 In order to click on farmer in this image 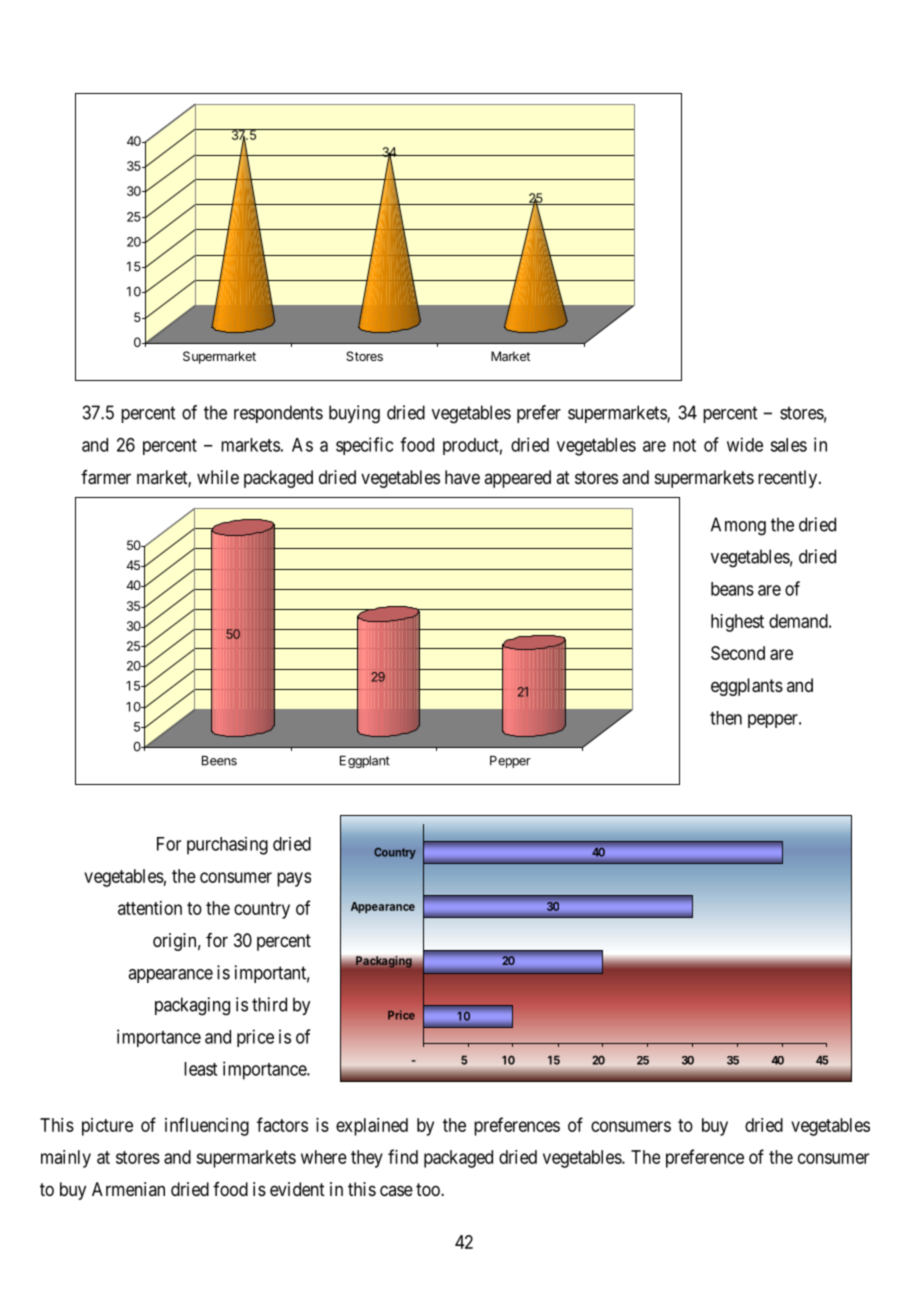, I will do `click(106, 477)`.
